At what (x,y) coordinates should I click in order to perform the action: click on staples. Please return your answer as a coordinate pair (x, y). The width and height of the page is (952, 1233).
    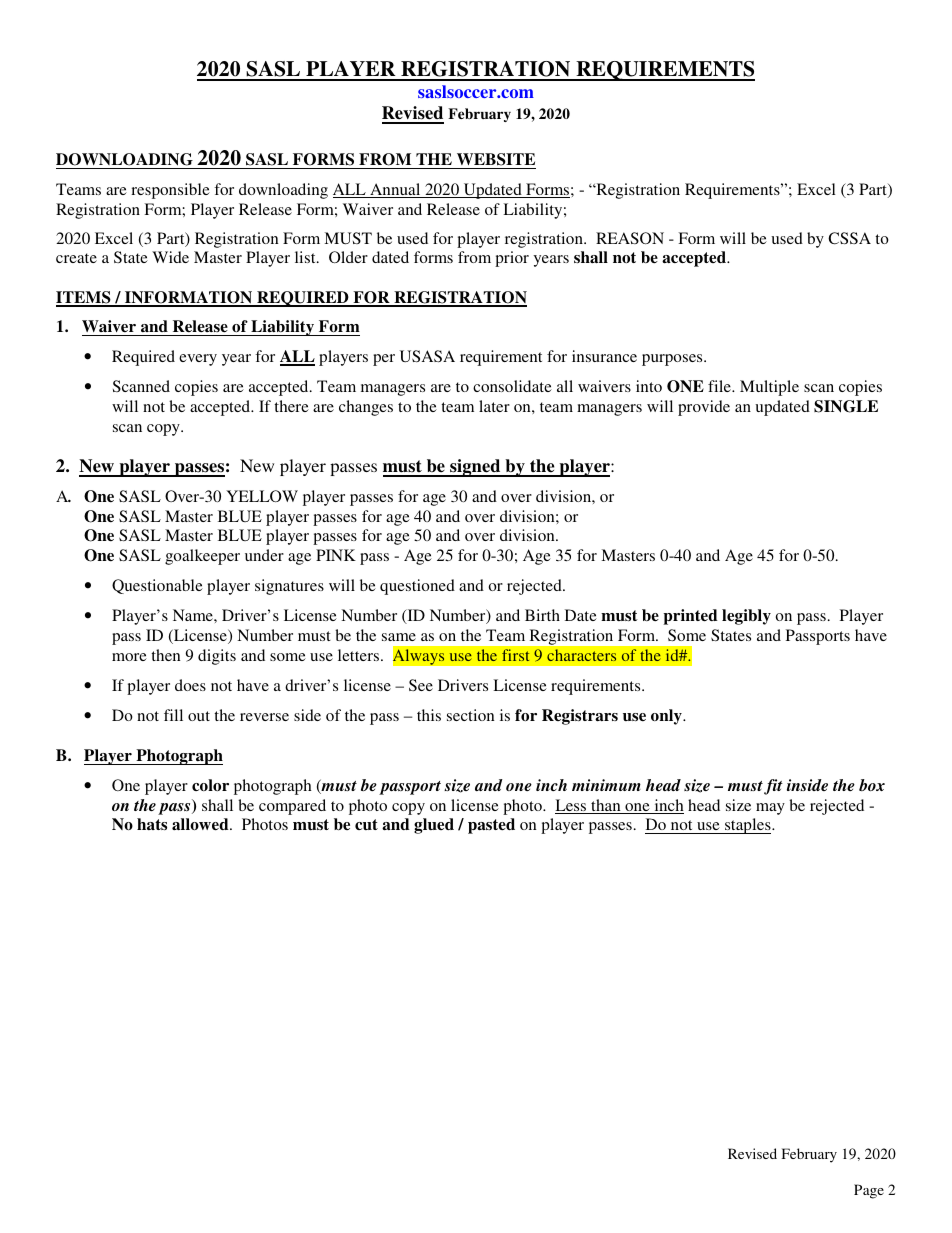
    Looking at the image, I should click on (748, 826).
